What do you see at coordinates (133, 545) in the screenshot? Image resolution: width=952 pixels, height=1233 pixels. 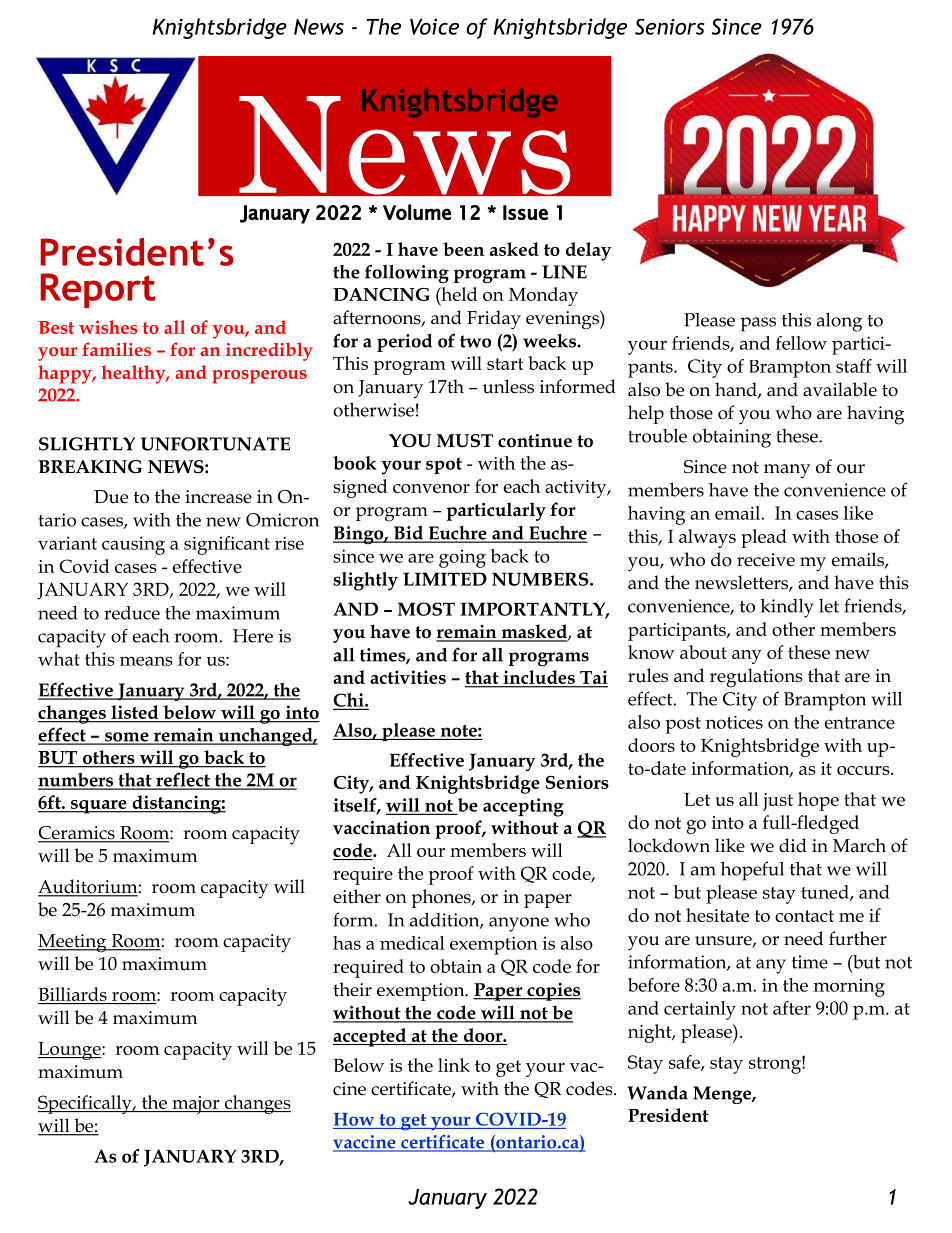 I see `causing` at bounding box center [133, 545].
